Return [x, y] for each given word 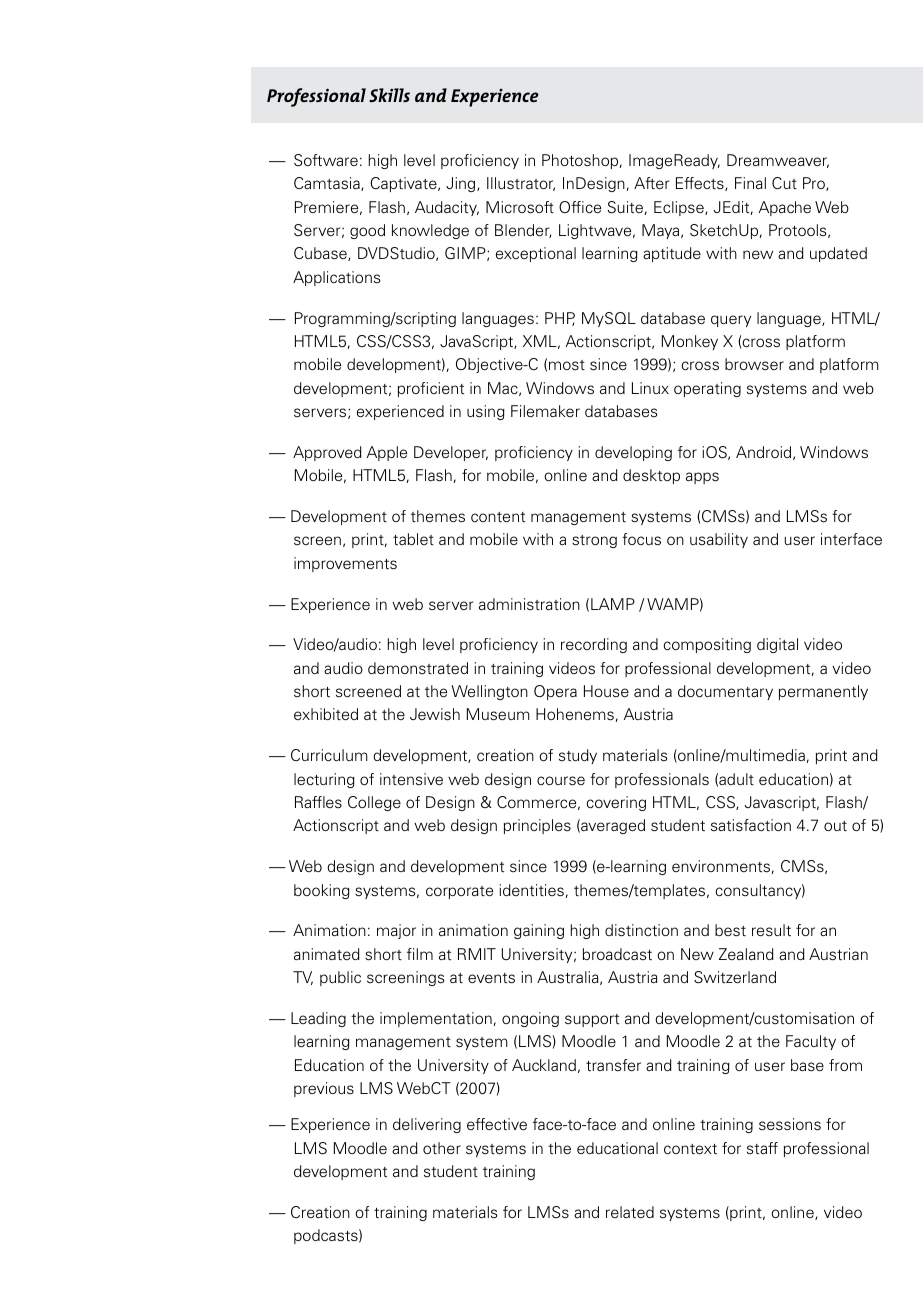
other [442, 1148]
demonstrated [418, 668]
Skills [389, 95]
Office [580, 207]
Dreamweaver [778, 161]
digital [777, 645]
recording [594, 645]
